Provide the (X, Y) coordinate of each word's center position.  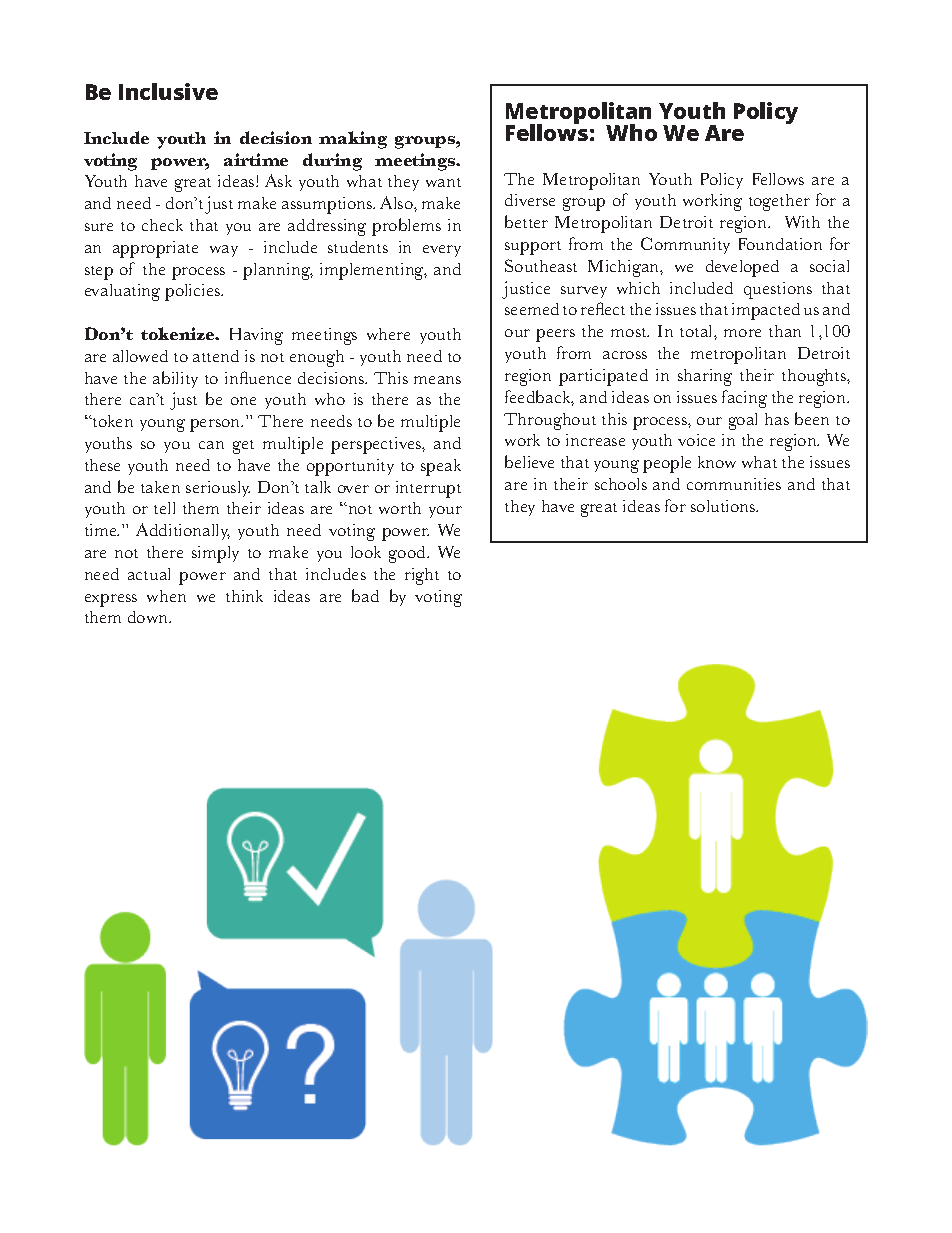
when (166, 596)
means (437, 380)
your (445, 512)
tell (164, 508)
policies (193, 292)
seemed (532, 309)
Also (397, 202)
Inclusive (168, 91)
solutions (724, 506)
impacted (766, 311)
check (162, 225)
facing (744, 399)
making (353, 140)
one (243, 401)
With (802, 222)
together (779, 202)
